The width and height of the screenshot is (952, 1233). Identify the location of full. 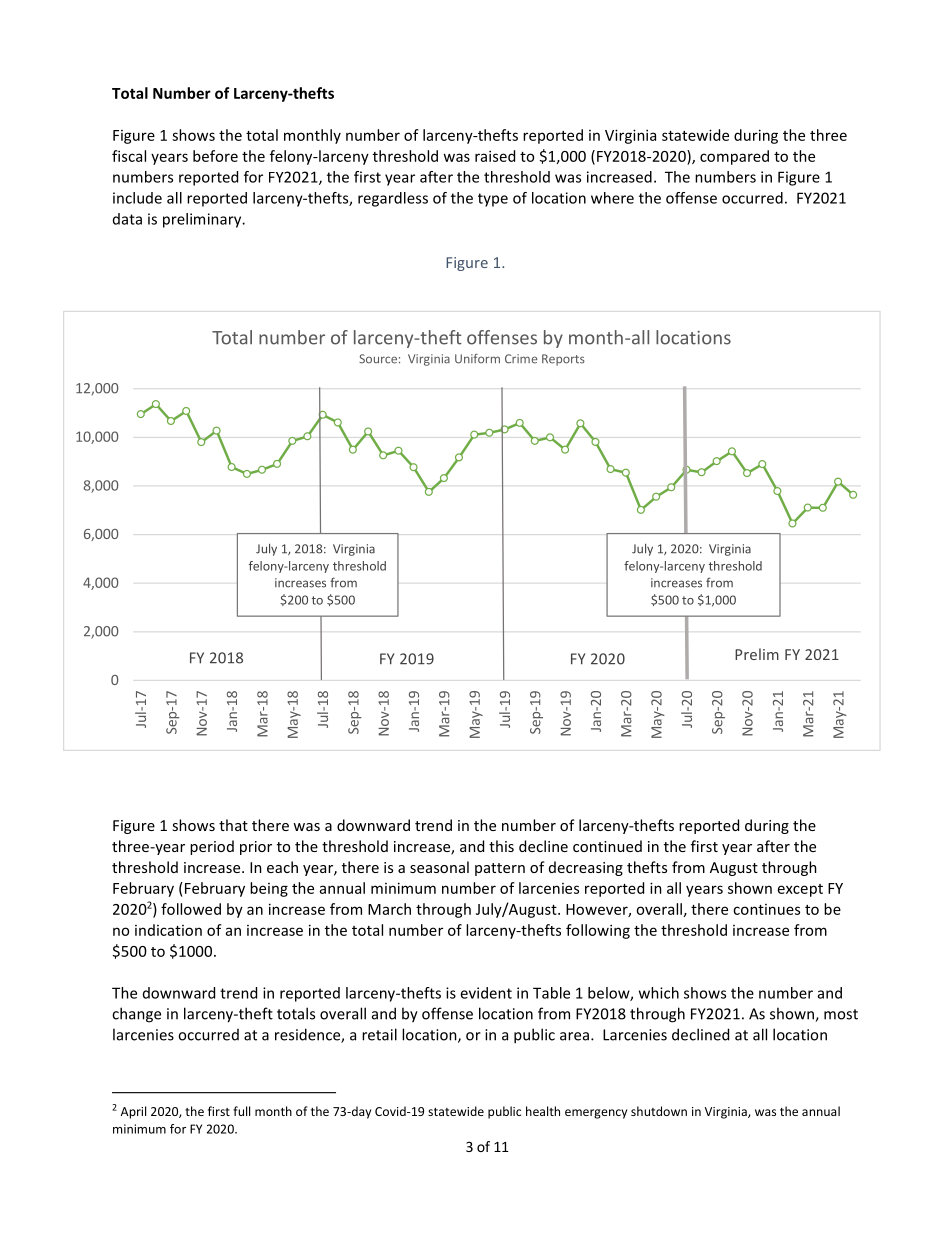
(241, 1111).
